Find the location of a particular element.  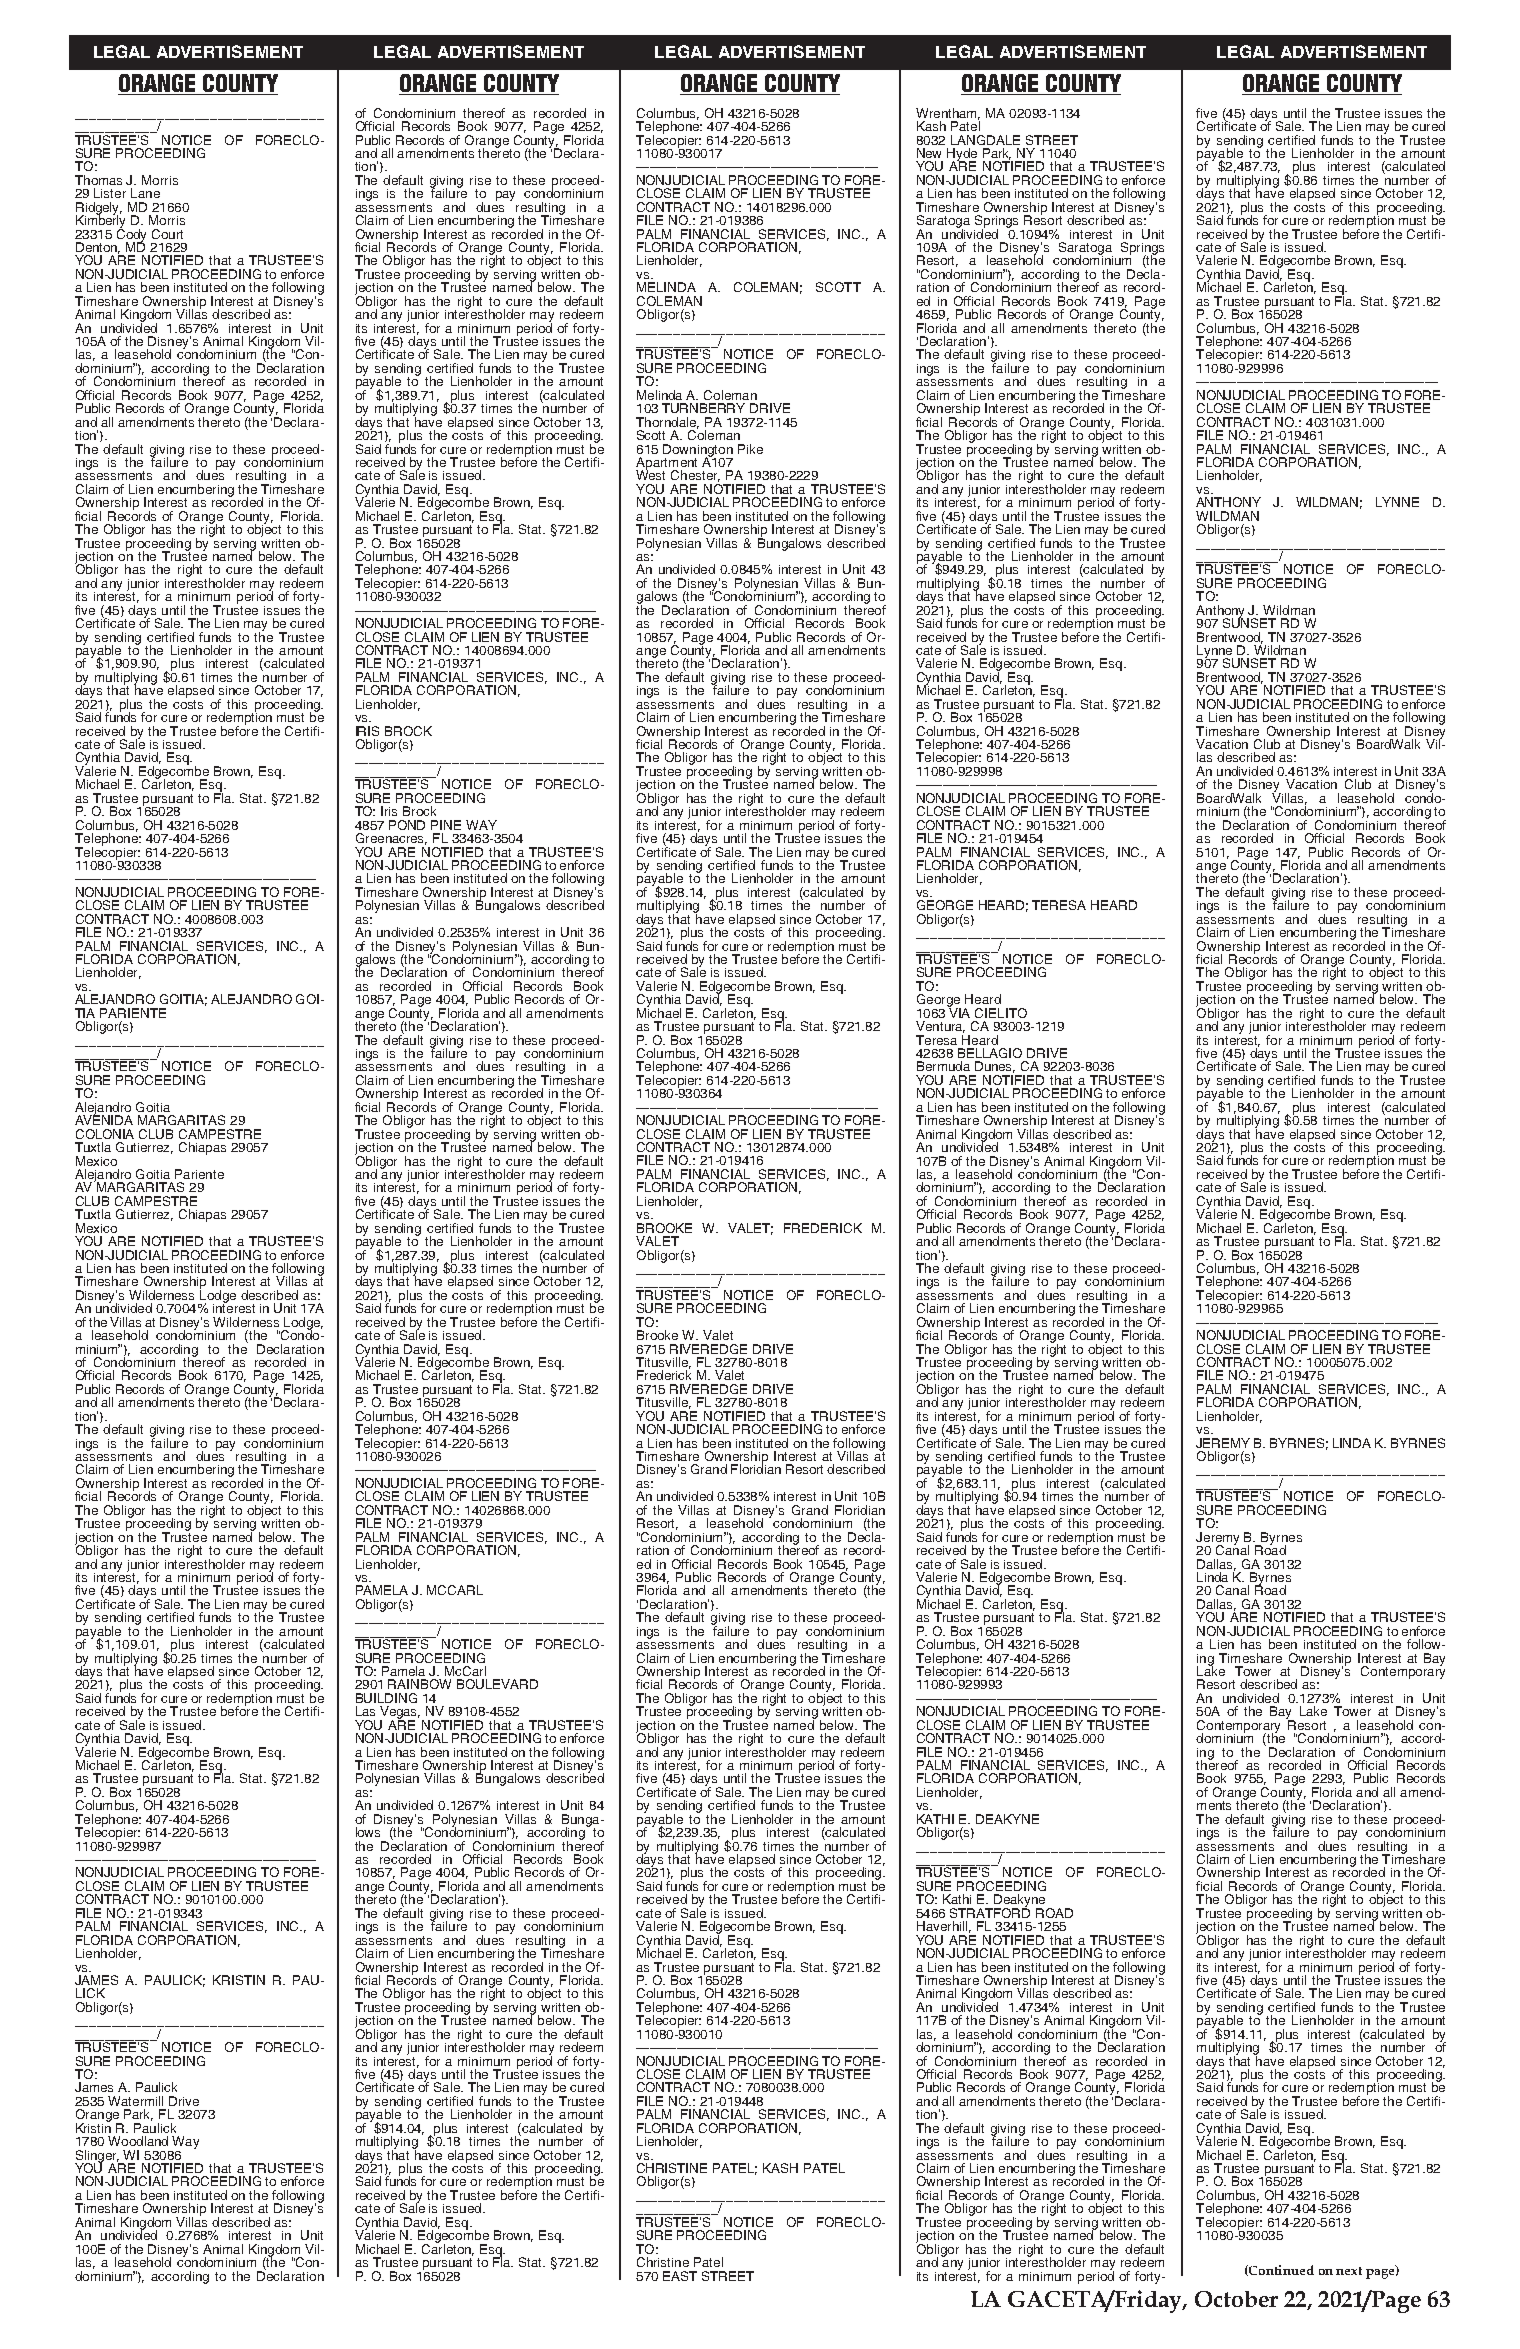

Court is located at coordinates (167, 234).
